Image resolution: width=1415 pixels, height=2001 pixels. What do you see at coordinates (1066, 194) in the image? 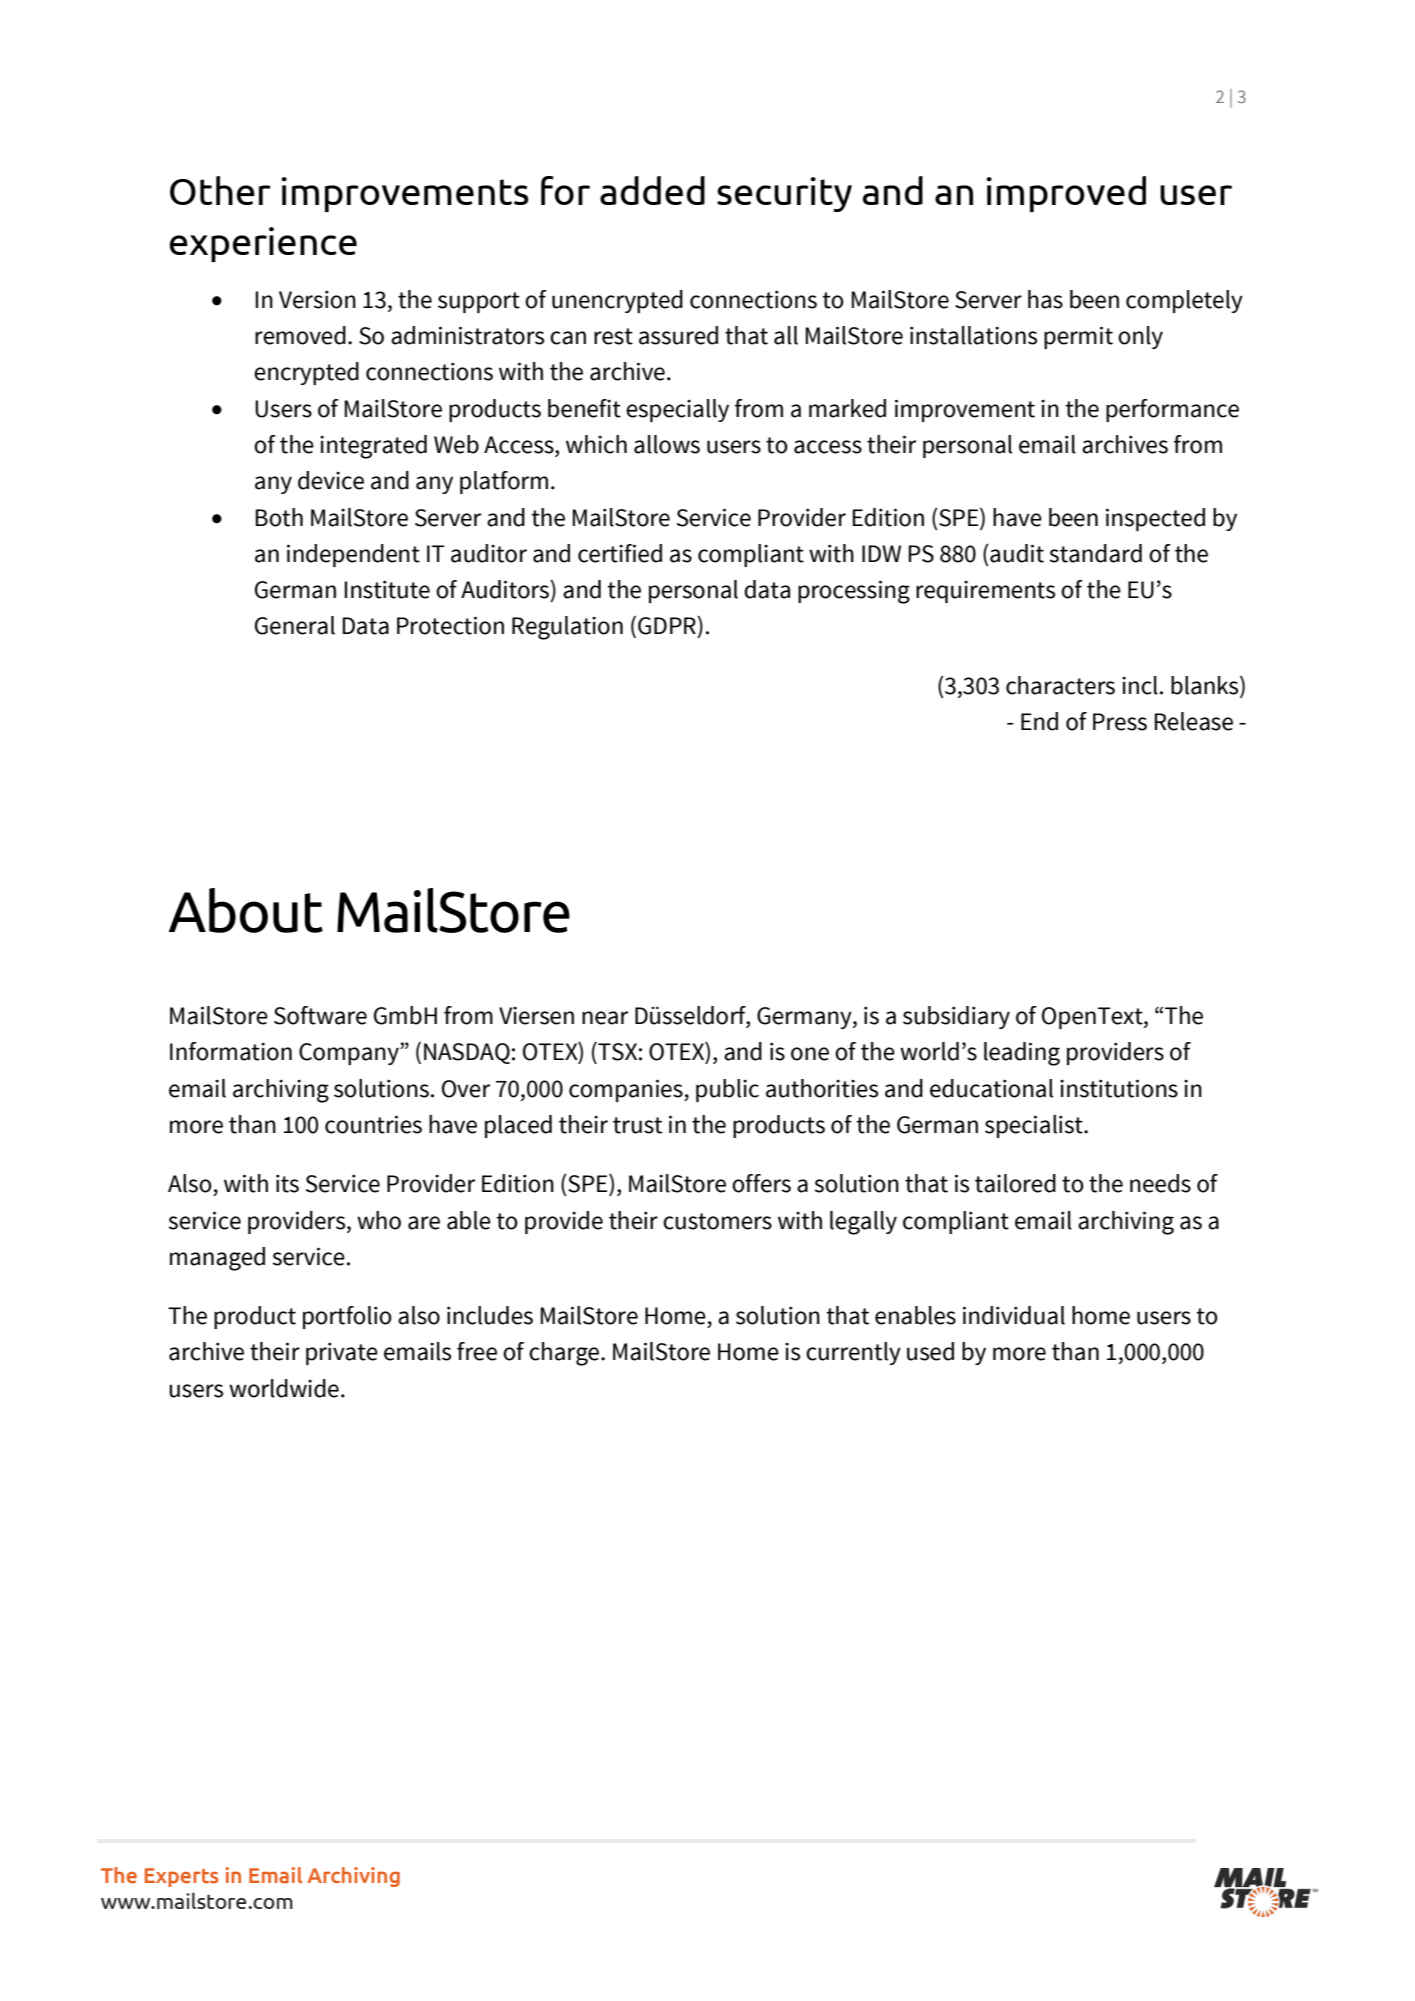
I see `improved` at bounding box center [1066, 194].
